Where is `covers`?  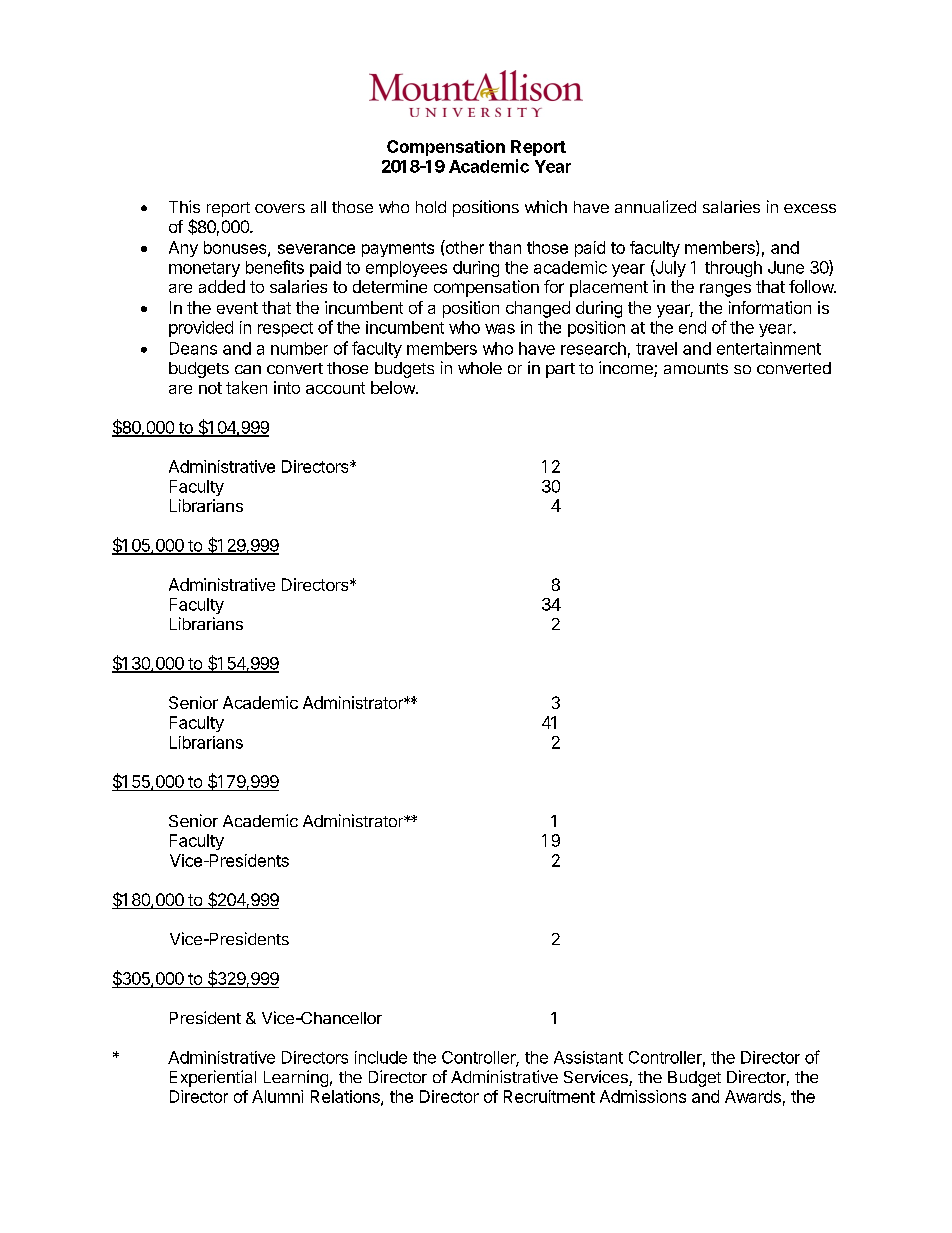 covers is located at coordinates (280, 208).
